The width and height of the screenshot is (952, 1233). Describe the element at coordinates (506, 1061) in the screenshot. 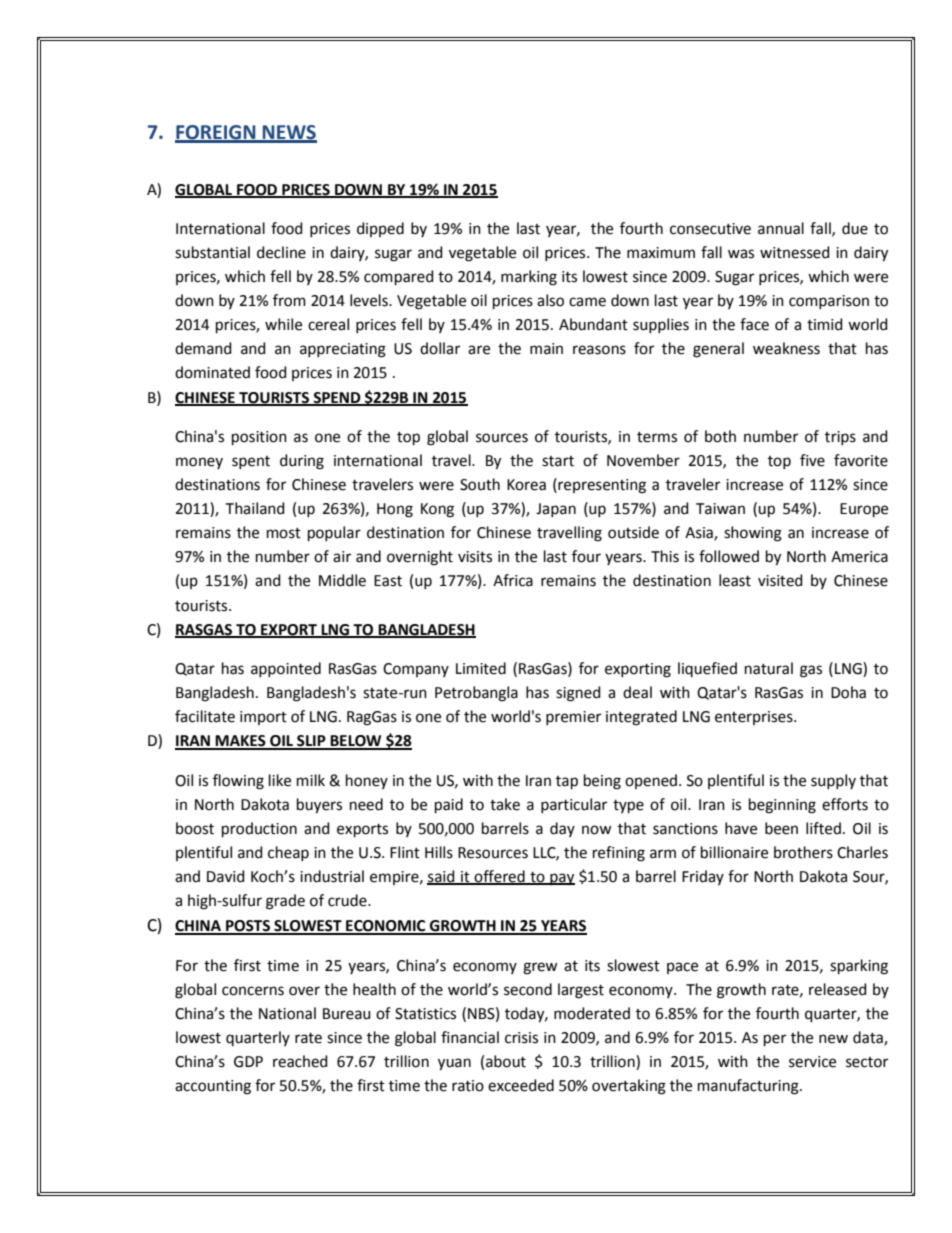

I see `about` at that location.
